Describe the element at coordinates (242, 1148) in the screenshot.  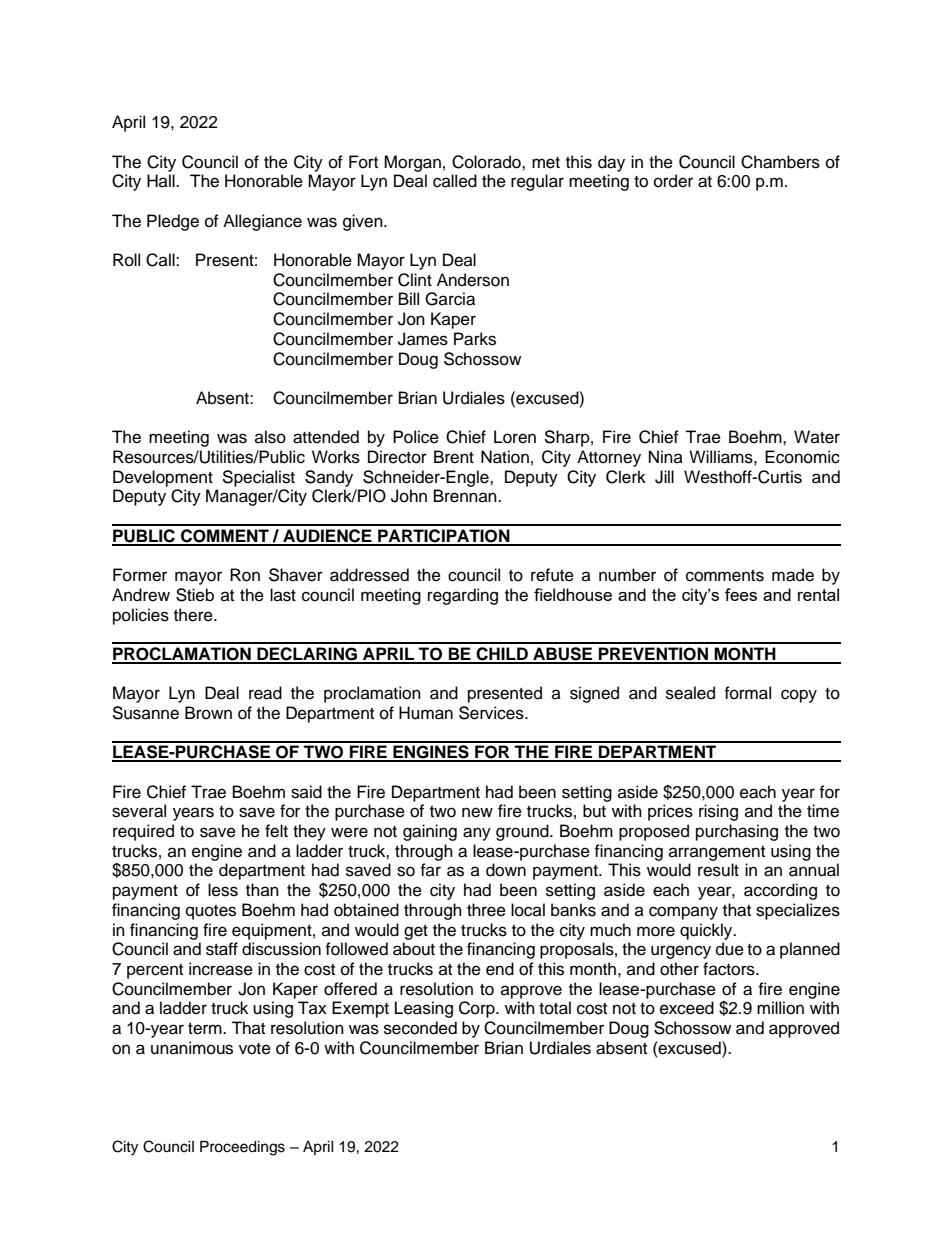
I see `Proceedings` at that location.
